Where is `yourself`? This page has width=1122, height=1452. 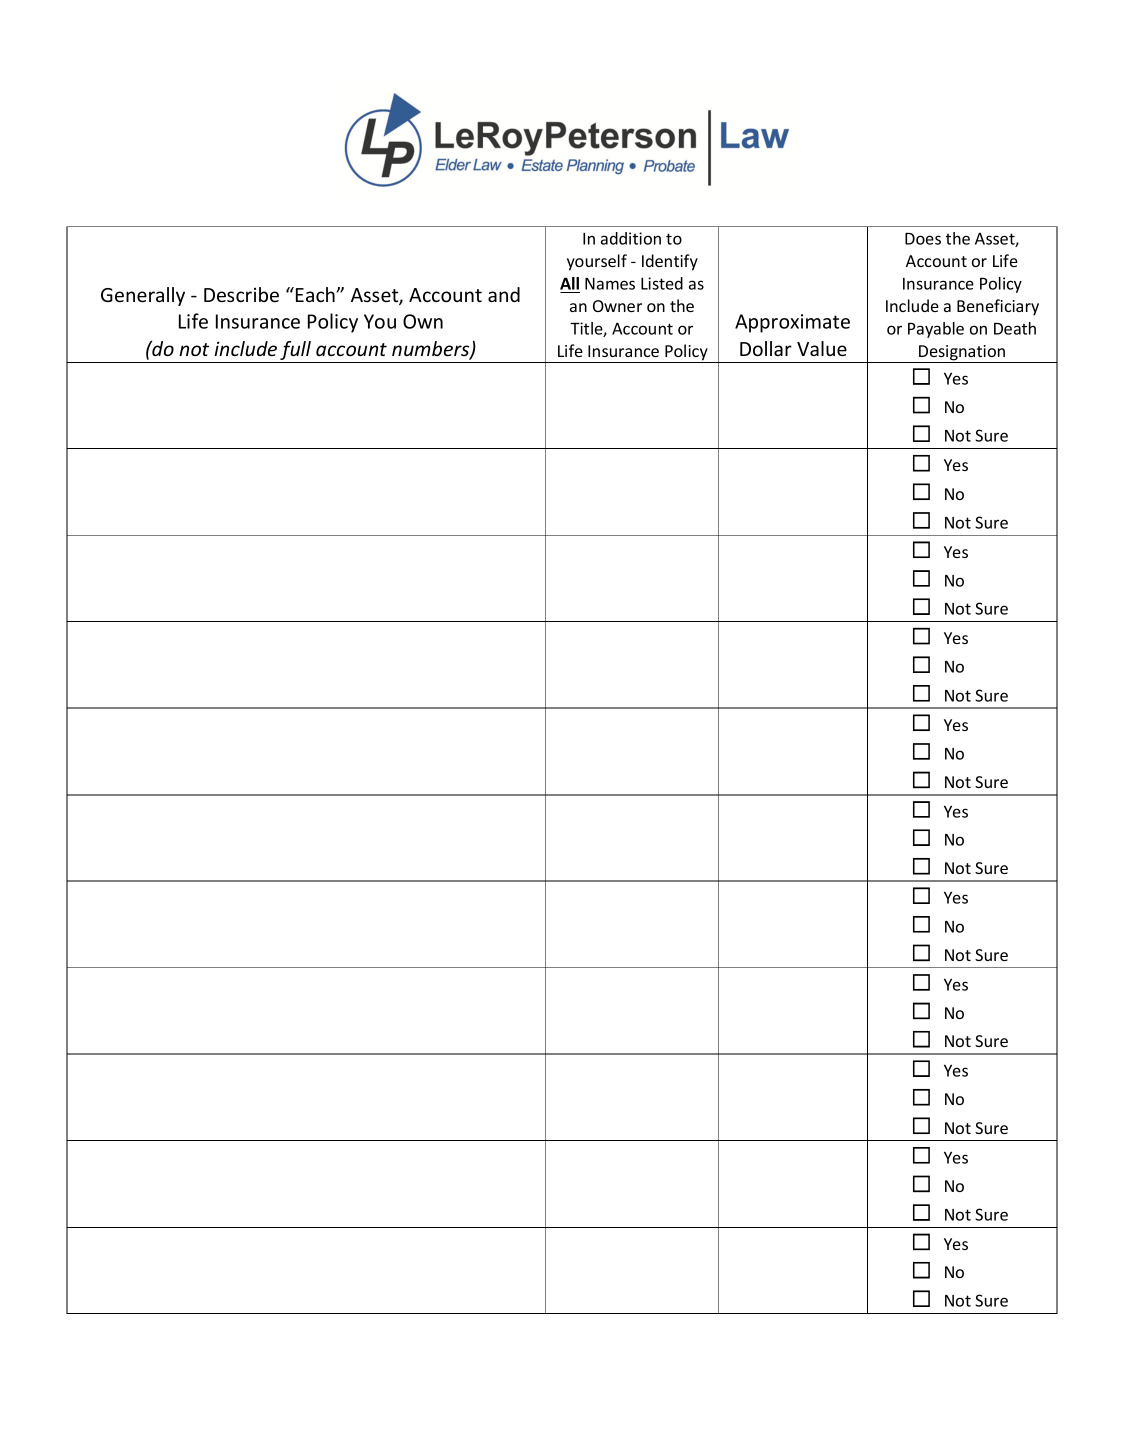 yourself is located at coordinates (597, 262).
